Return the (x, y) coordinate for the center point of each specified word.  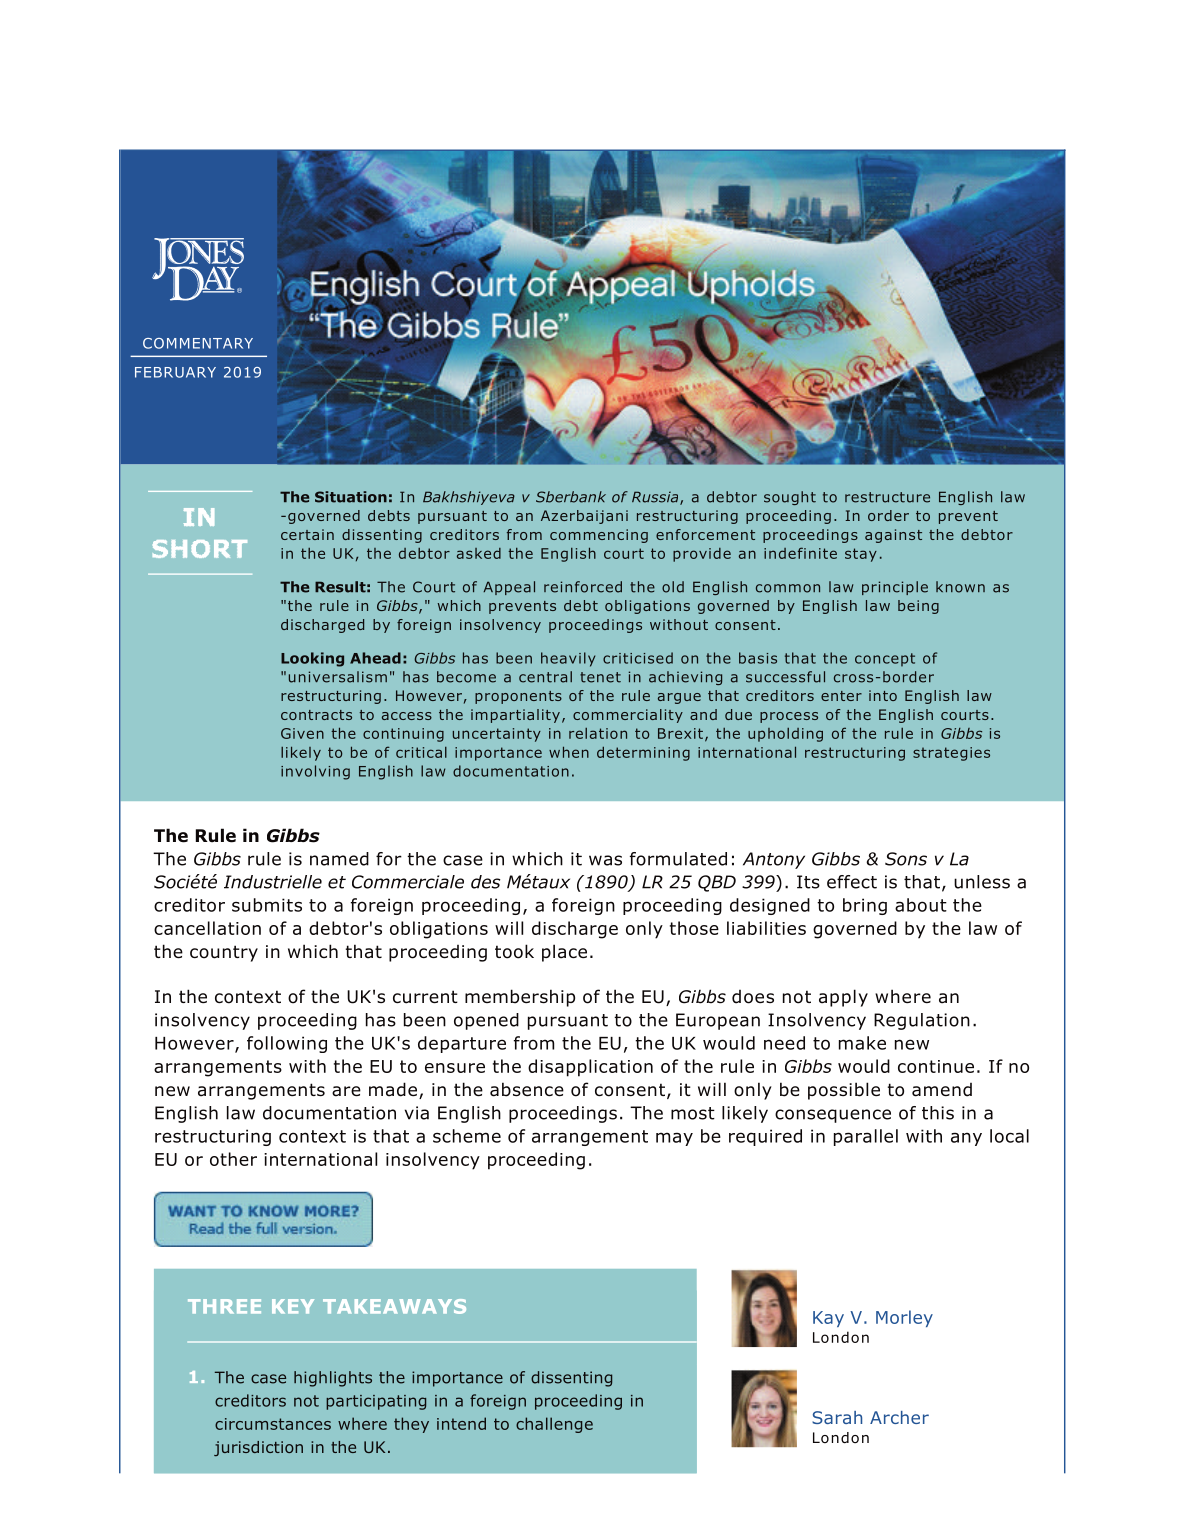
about (921, 905)
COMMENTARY (198, 343)
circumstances (273, 1424)
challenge (554, 1425)
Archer (899, 1417)
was (605, 860)
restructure (887, 497)
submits (267, 905)
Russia (656, 498)
